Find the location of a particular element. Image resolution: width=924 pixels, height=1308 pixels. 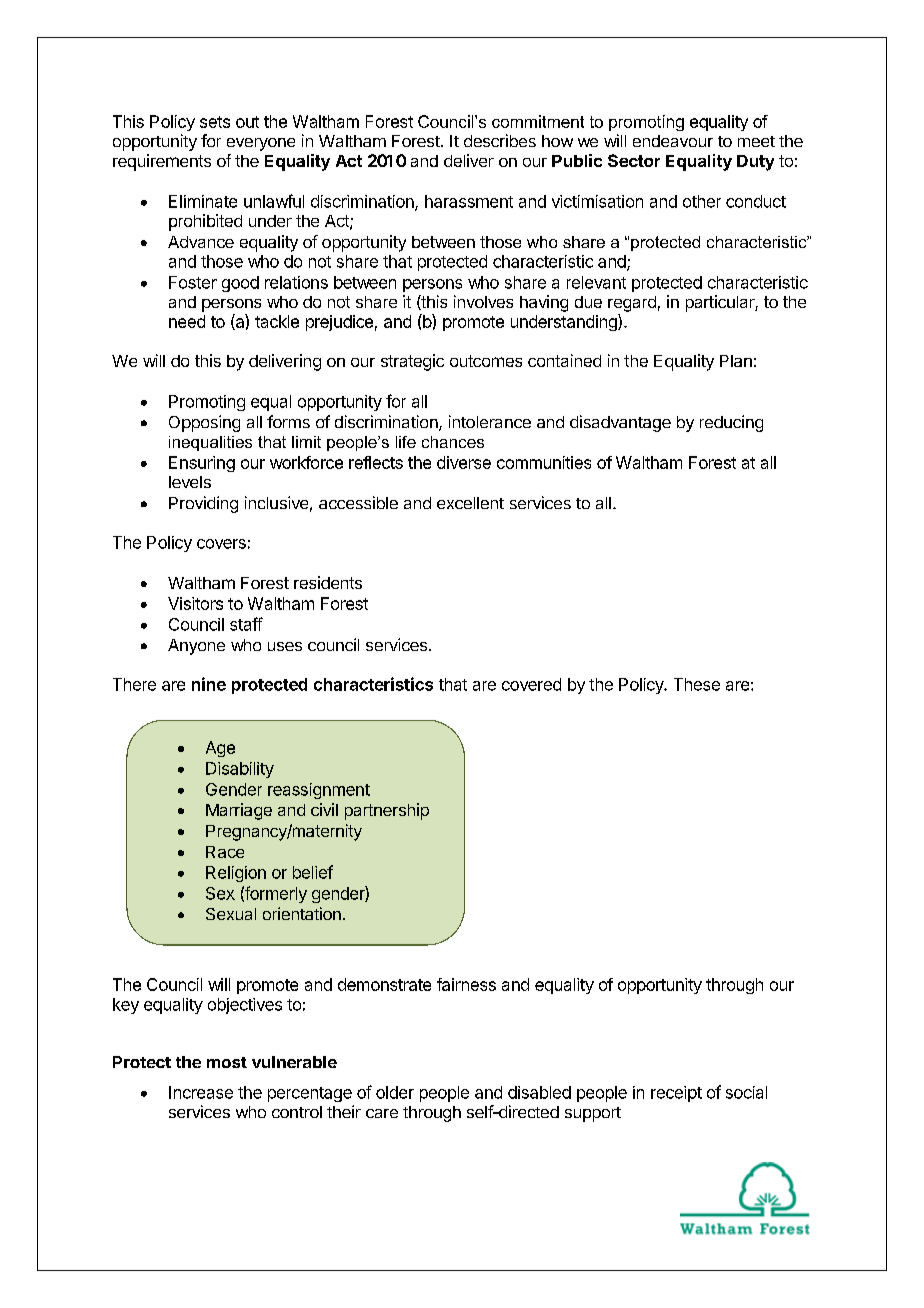

Increase is located at coordinates (201, 1092).
